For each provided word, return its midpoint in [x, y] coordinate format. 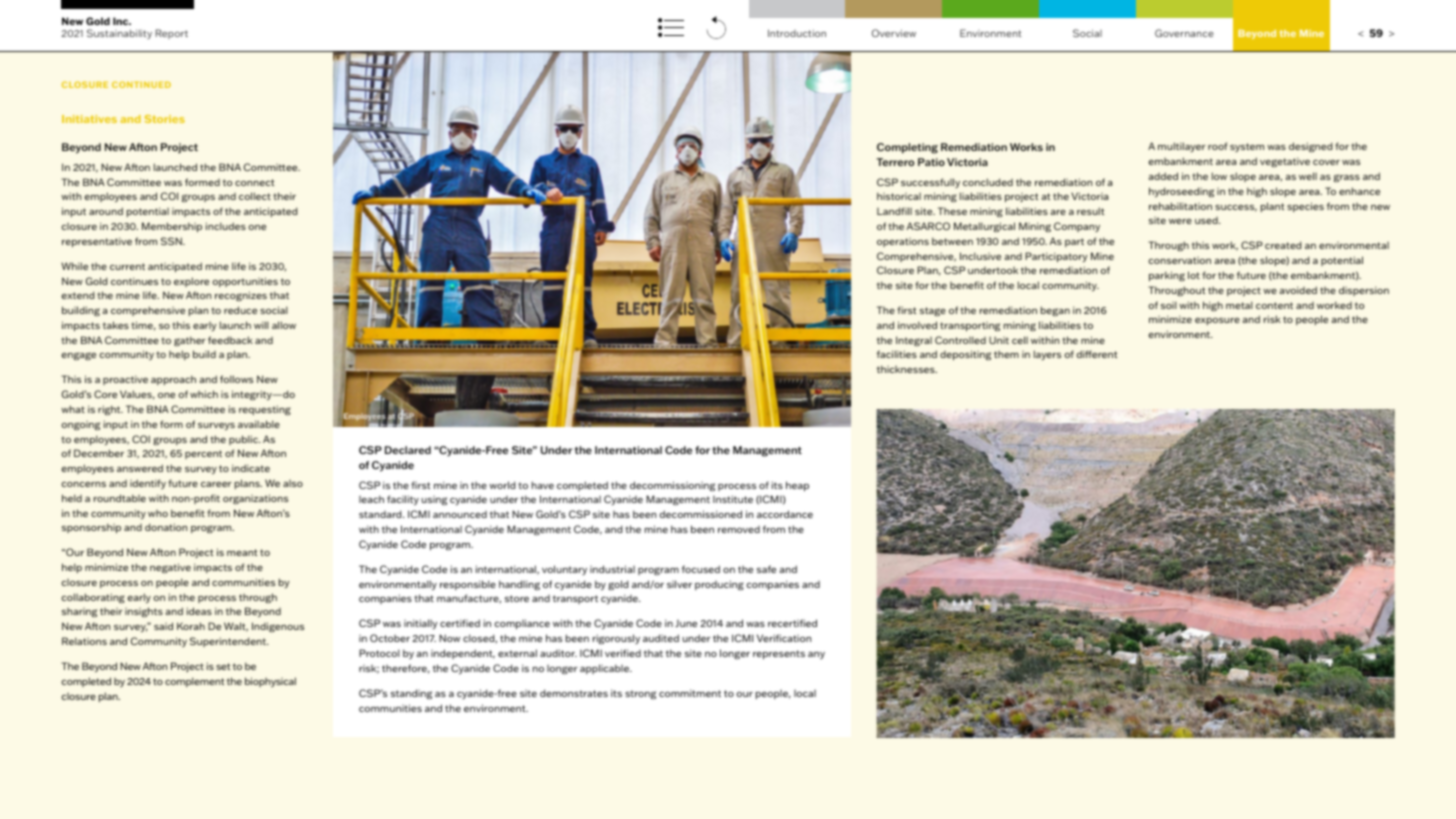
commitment [690, 693]
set [223, 666]
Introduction [797, 33]
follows [236, 379]
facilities [897, 354]
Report [171, 34]
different [1097, 354]
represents [779, 654]
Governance [1184, 33]
